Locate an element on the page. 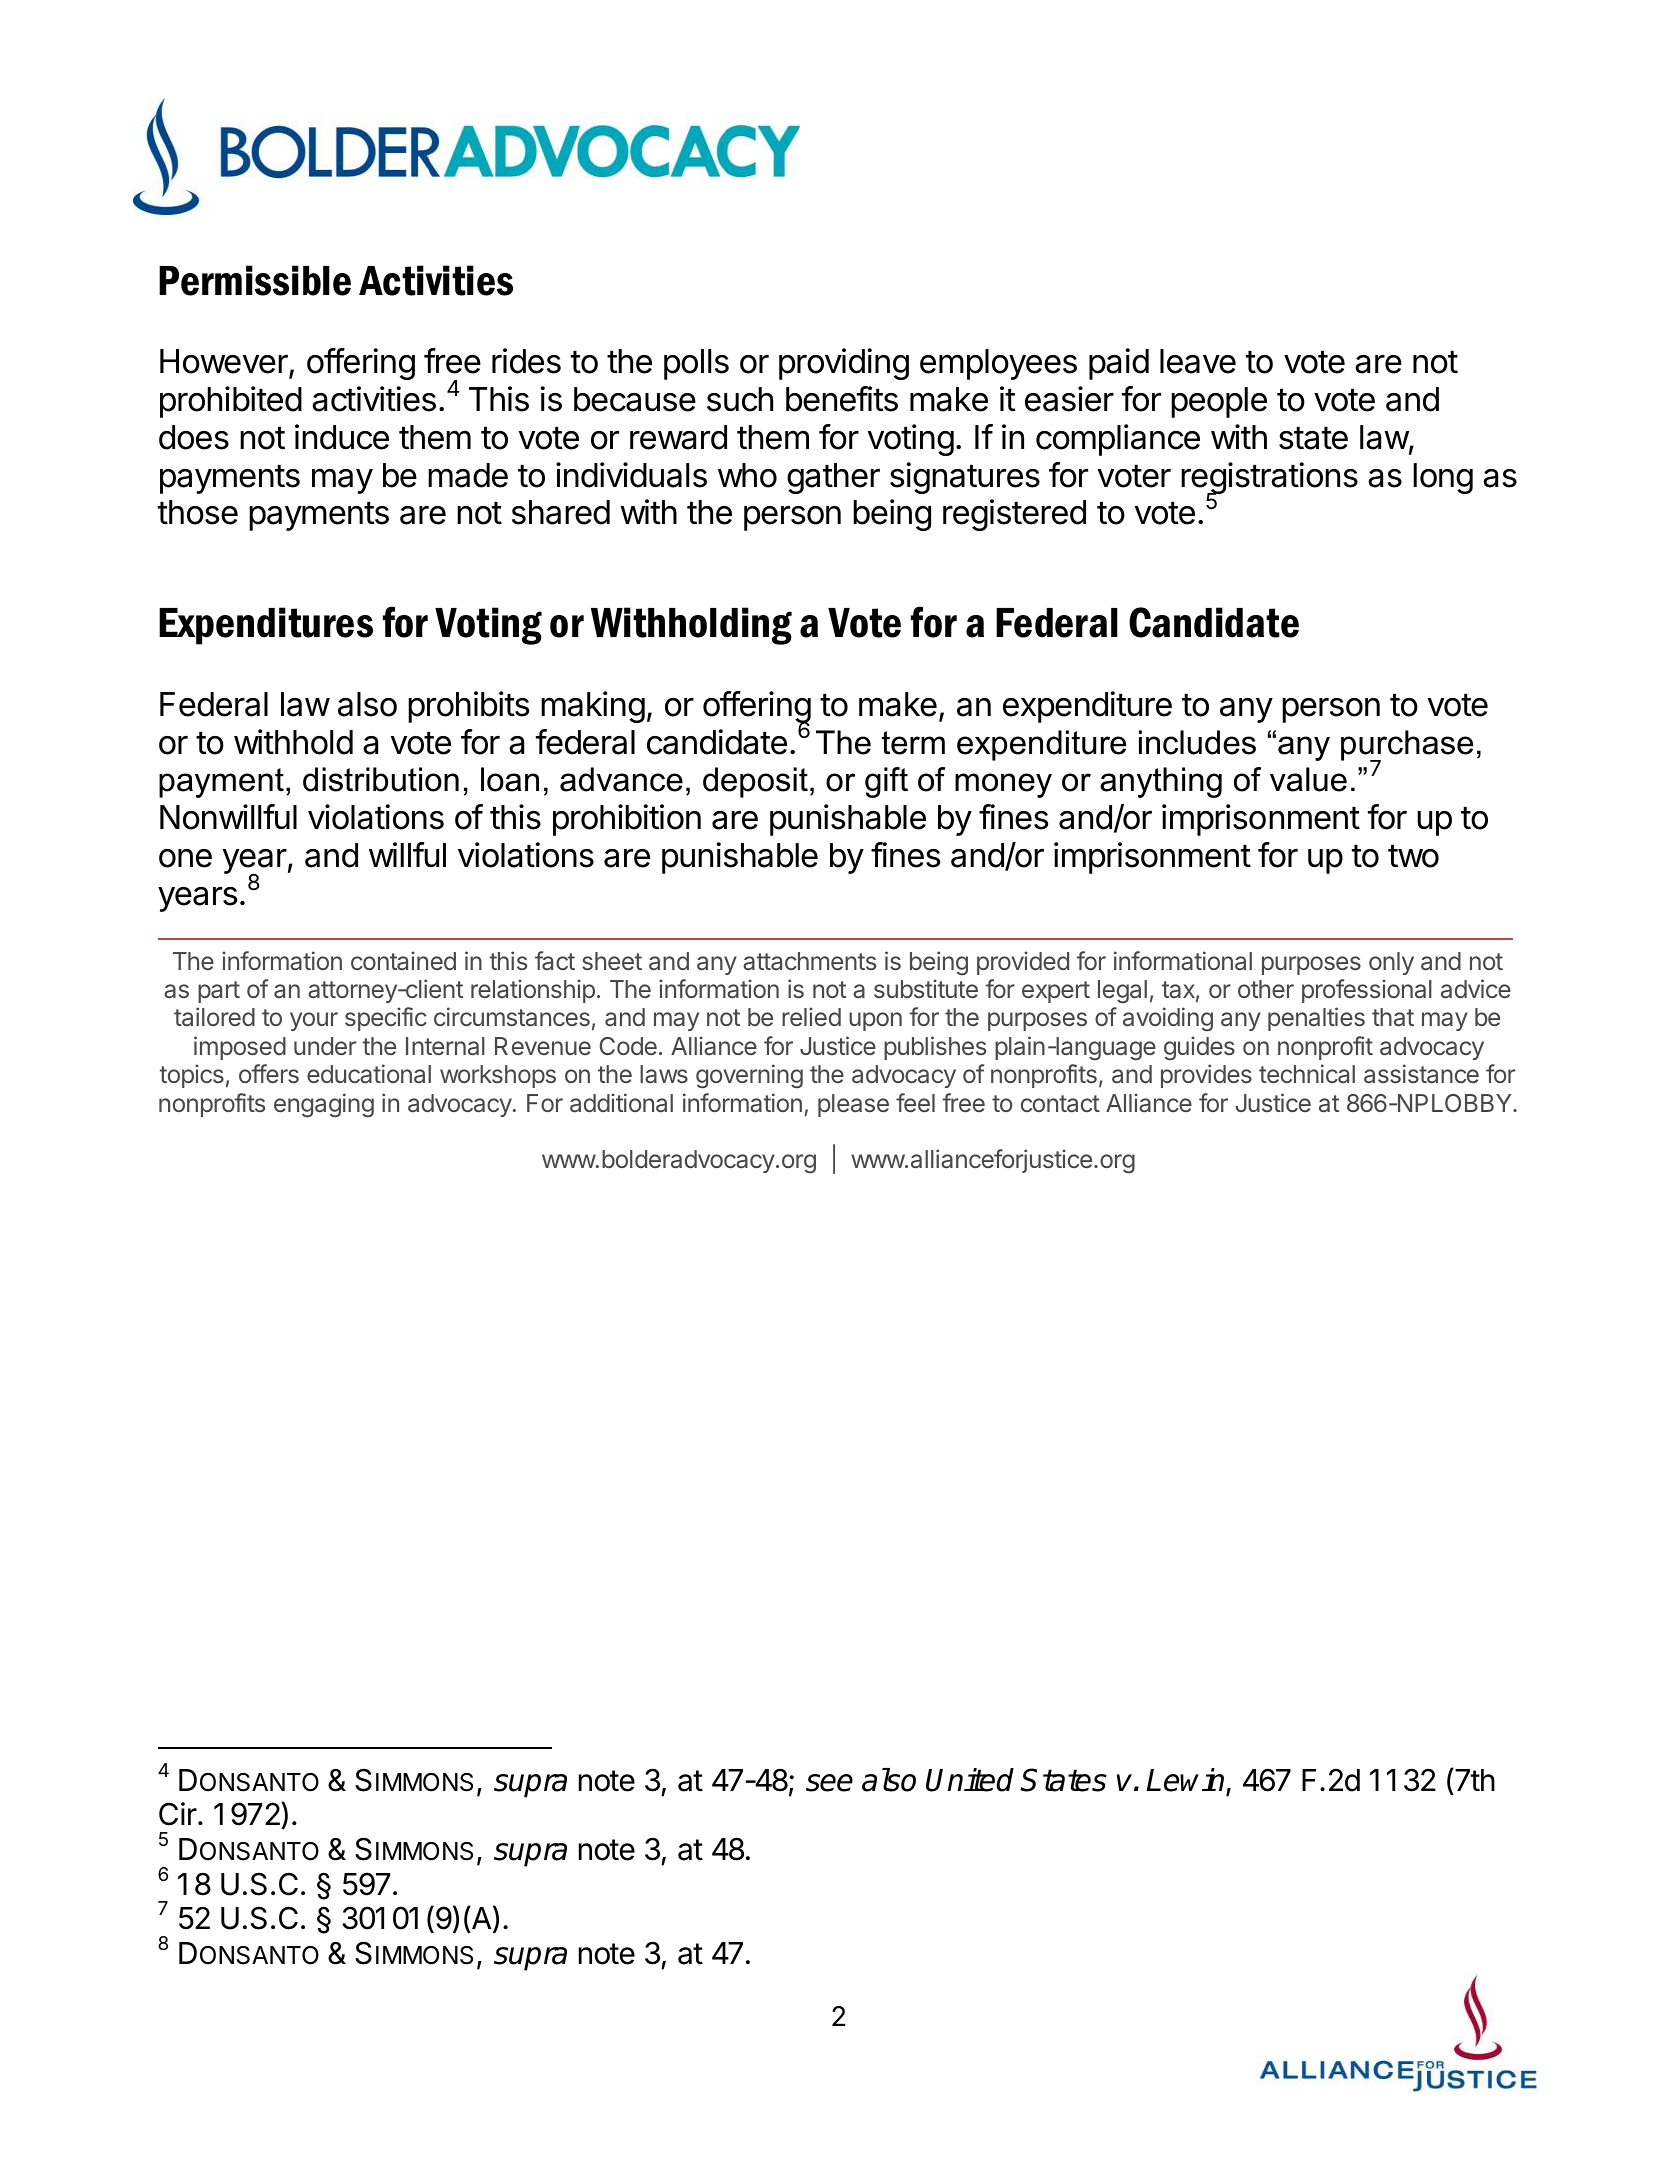 The width and height of the image is (1676, 2168). registrations is located at coordinates (1269, 479).
